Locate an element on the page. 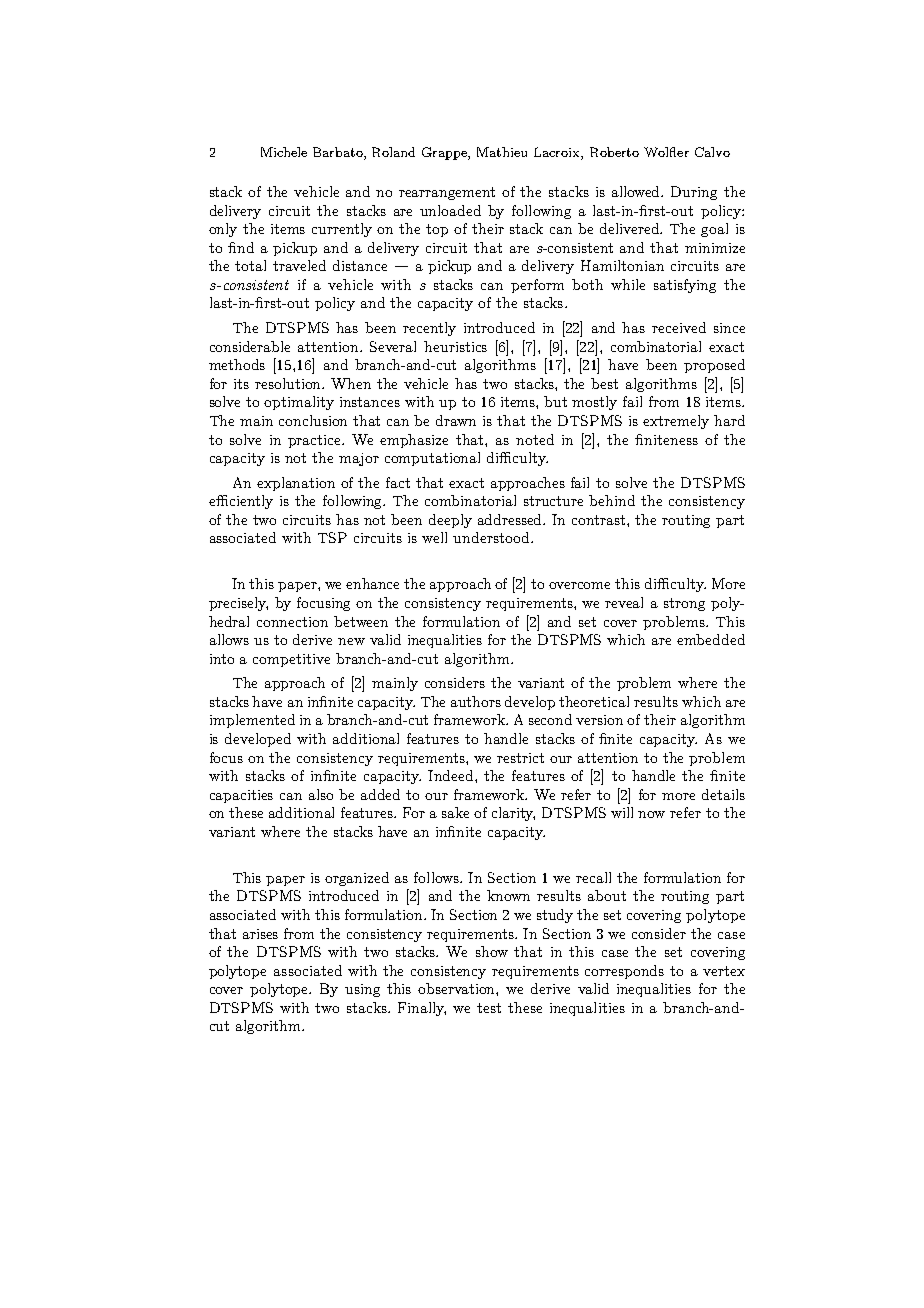  corresponds is located at coordinates (624, 972).
